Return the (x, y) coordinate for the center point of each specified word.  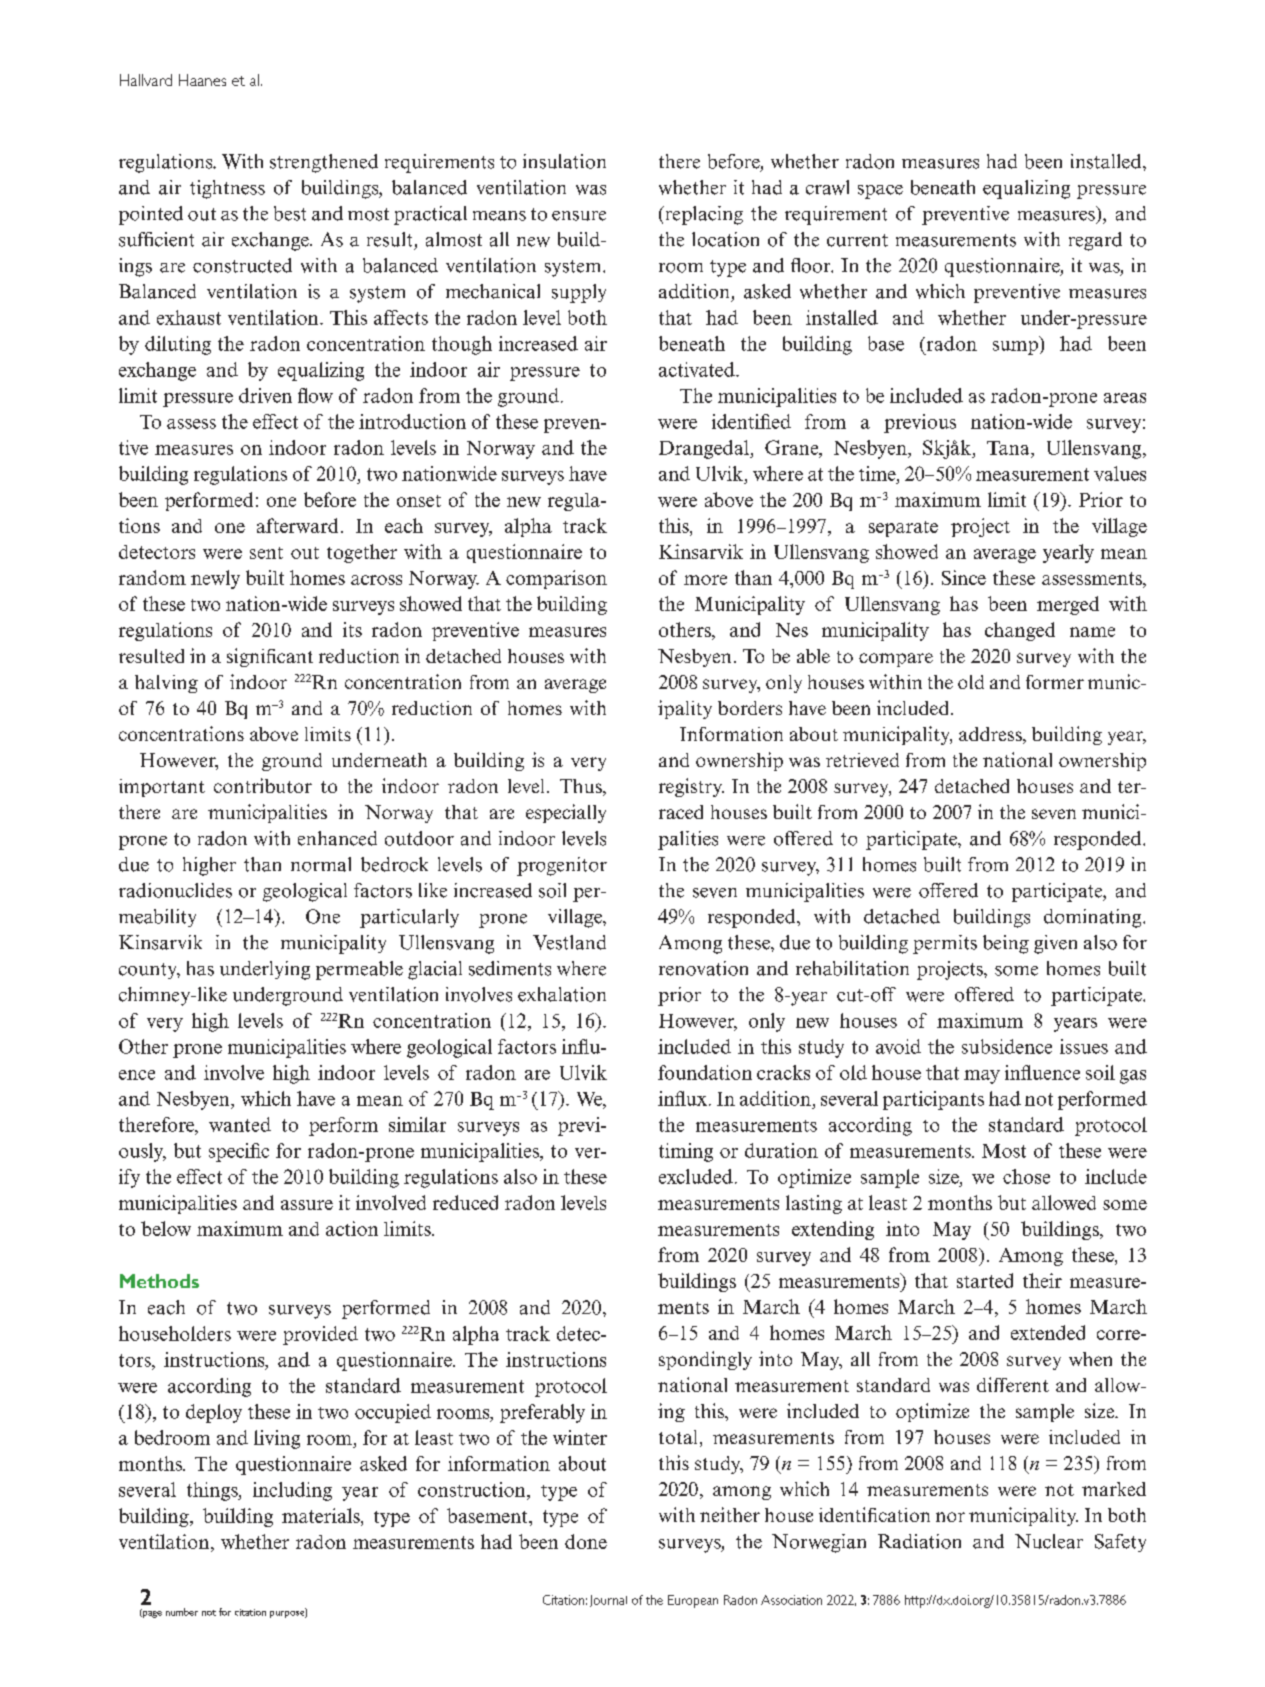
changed (1020, 631)
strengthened (324, 163)
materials (322, 1515)
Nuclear (1049, 1541)
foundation (705, 1072)
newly (215, 579)
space (880, 192)
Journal (608, 1601)
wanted (240, 1124)
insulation (564, 161)
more (705, 580)
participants (933, 1100)
